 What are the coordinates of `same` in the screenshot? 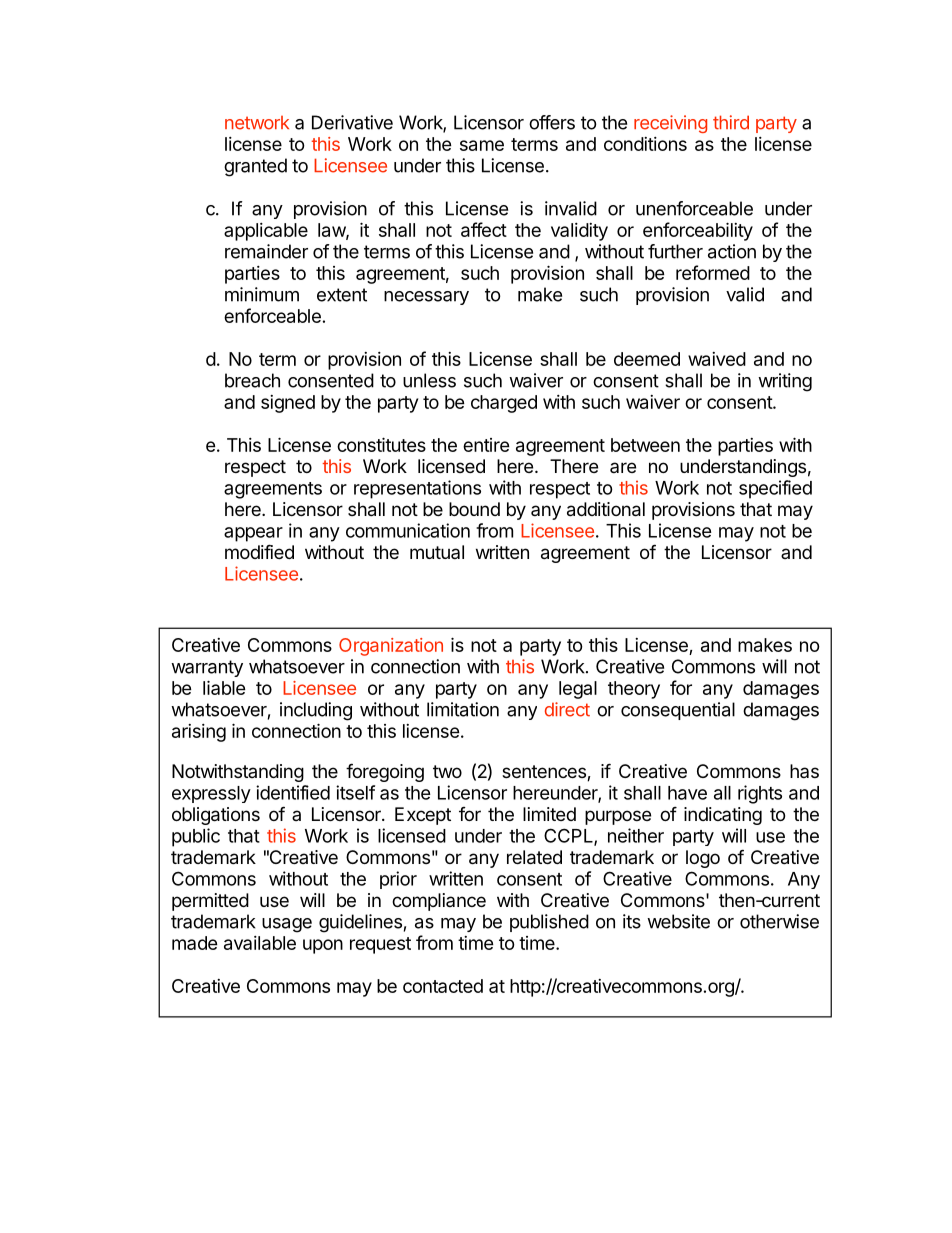 It's located at (482, 145).
